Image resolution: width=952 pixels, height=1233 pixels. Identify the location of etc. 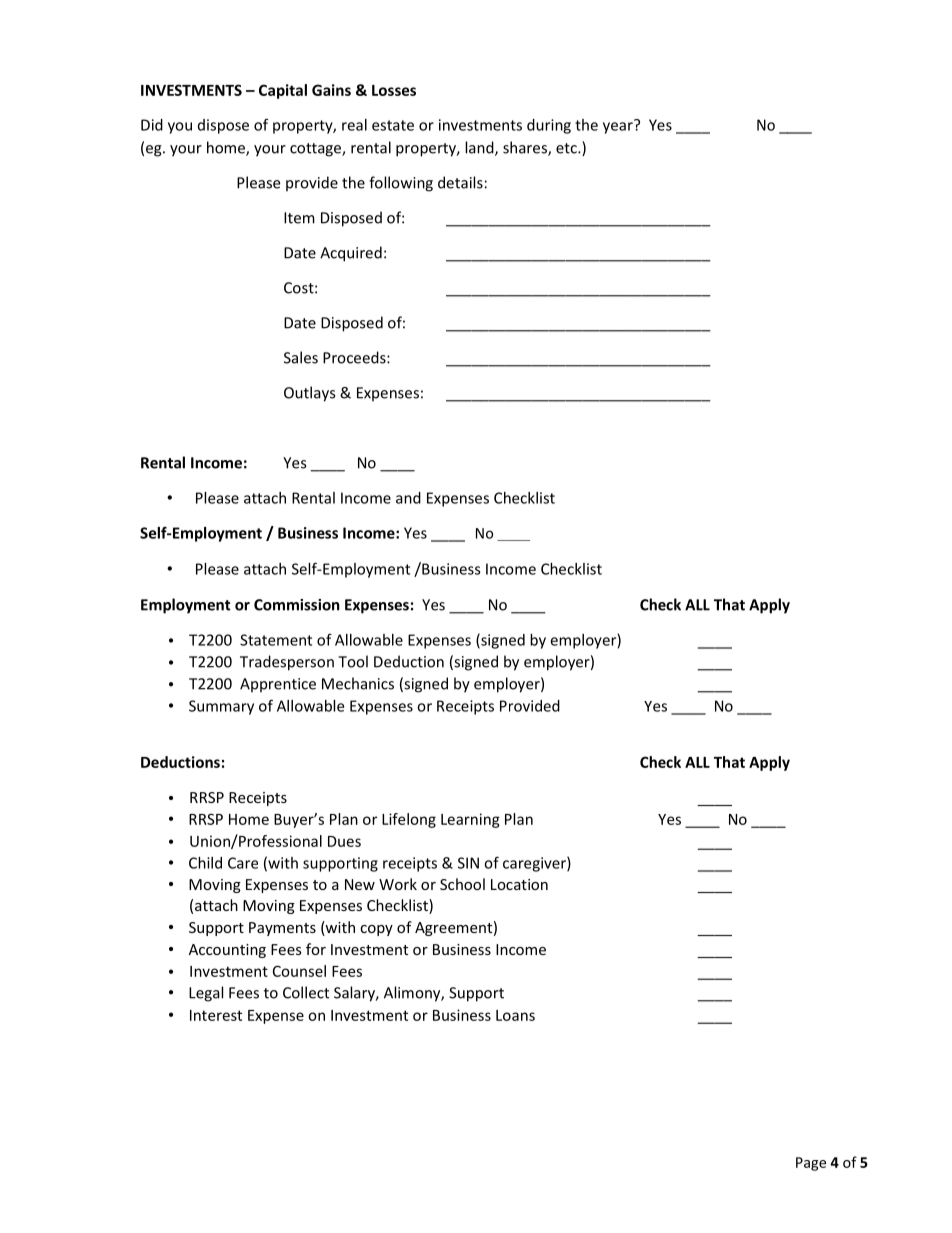
(567, 148).
